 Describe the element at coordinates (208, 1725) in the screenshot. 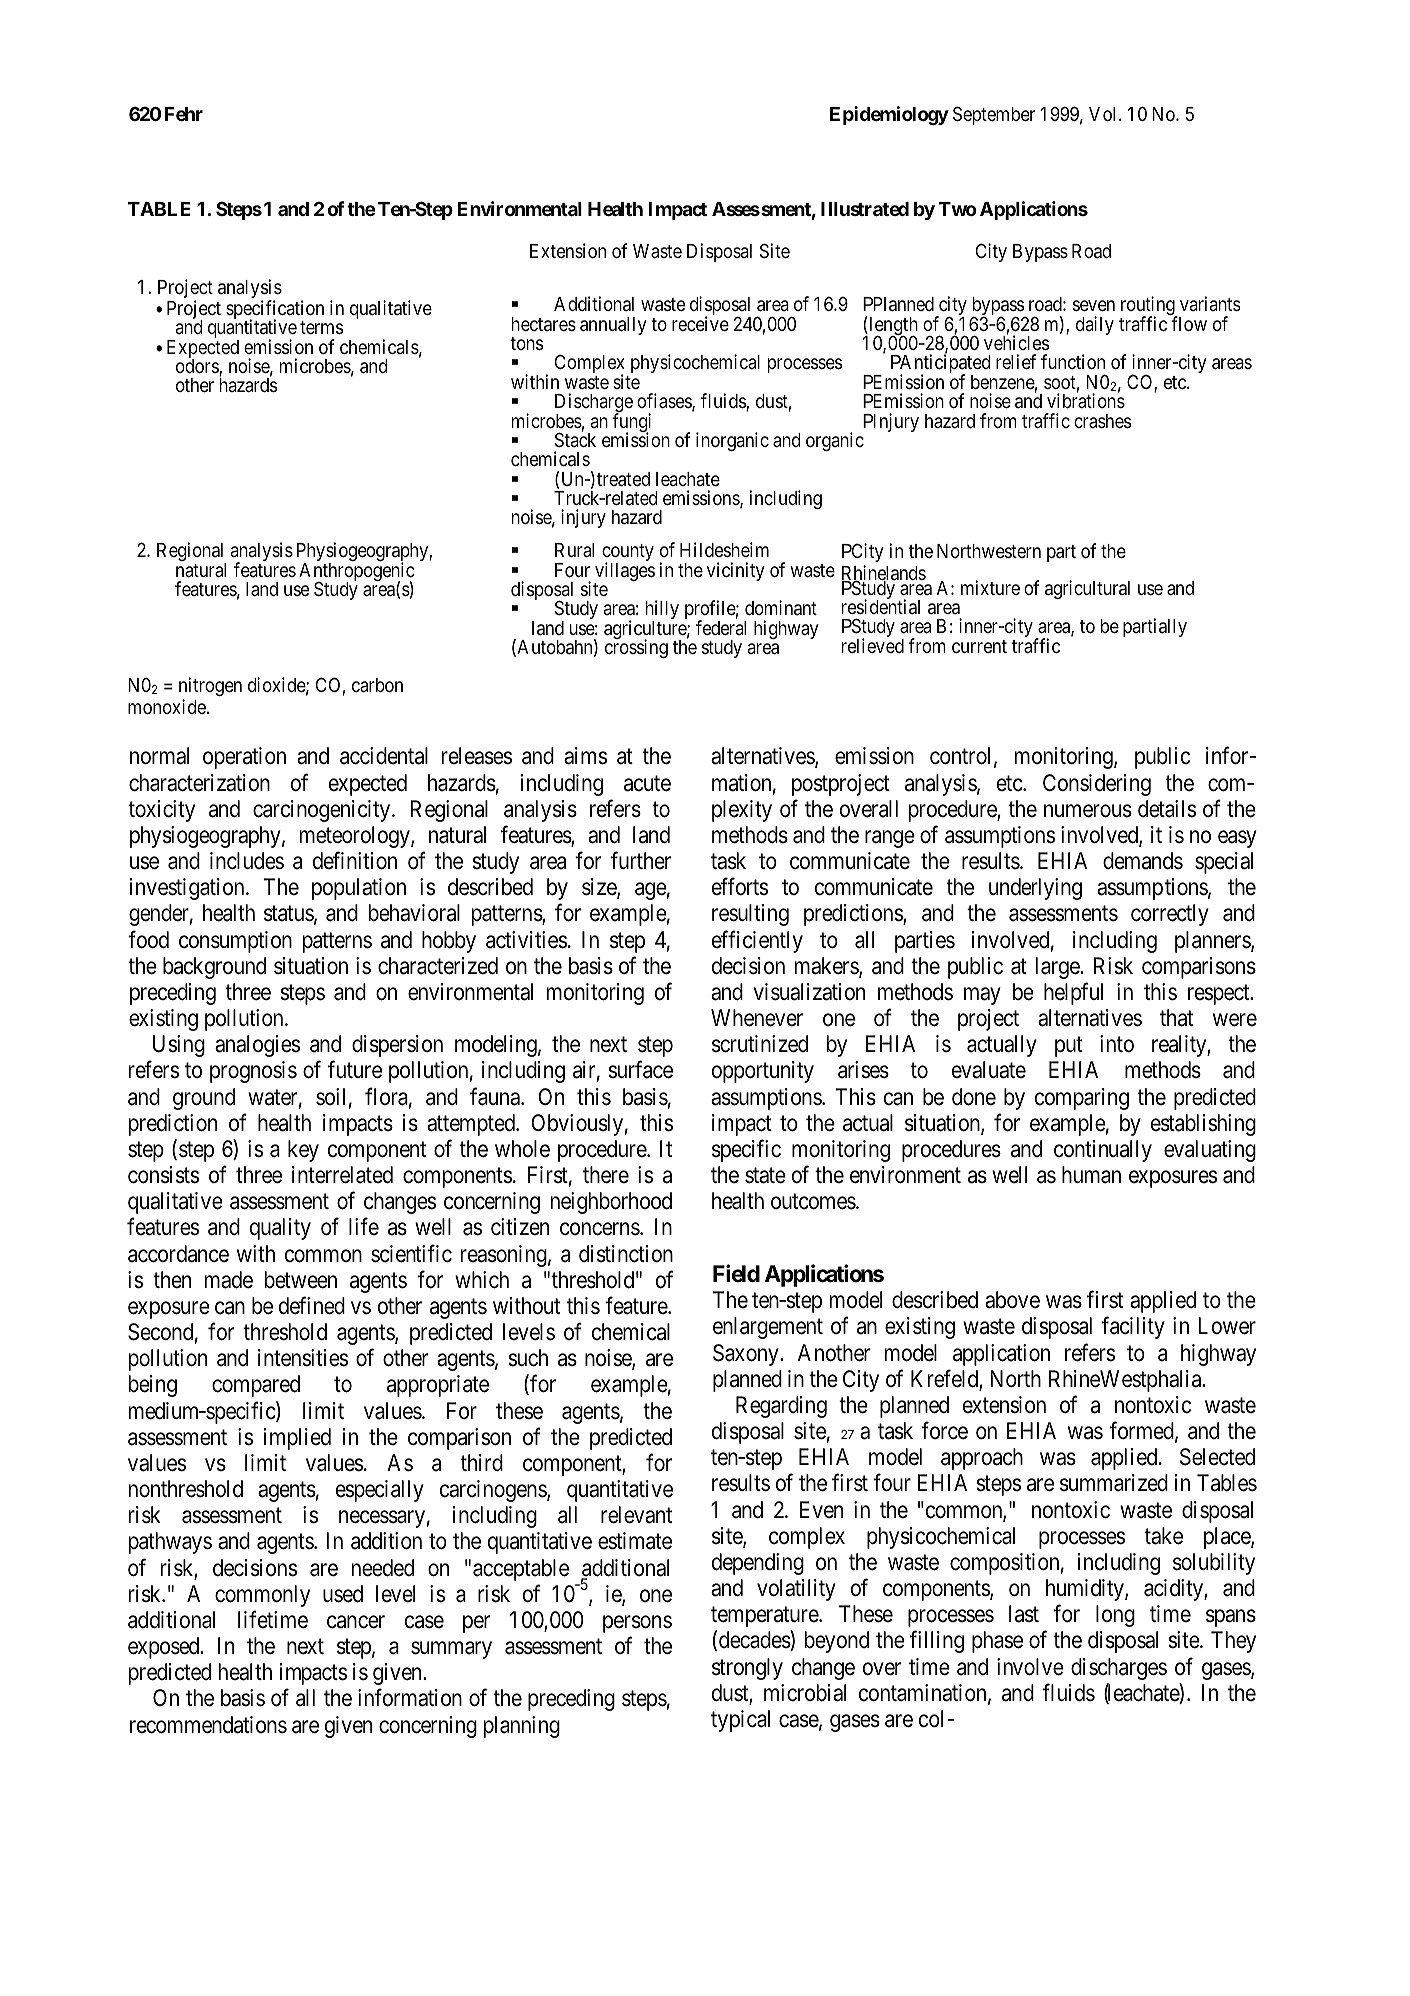

I see `recommendations` at that location.
